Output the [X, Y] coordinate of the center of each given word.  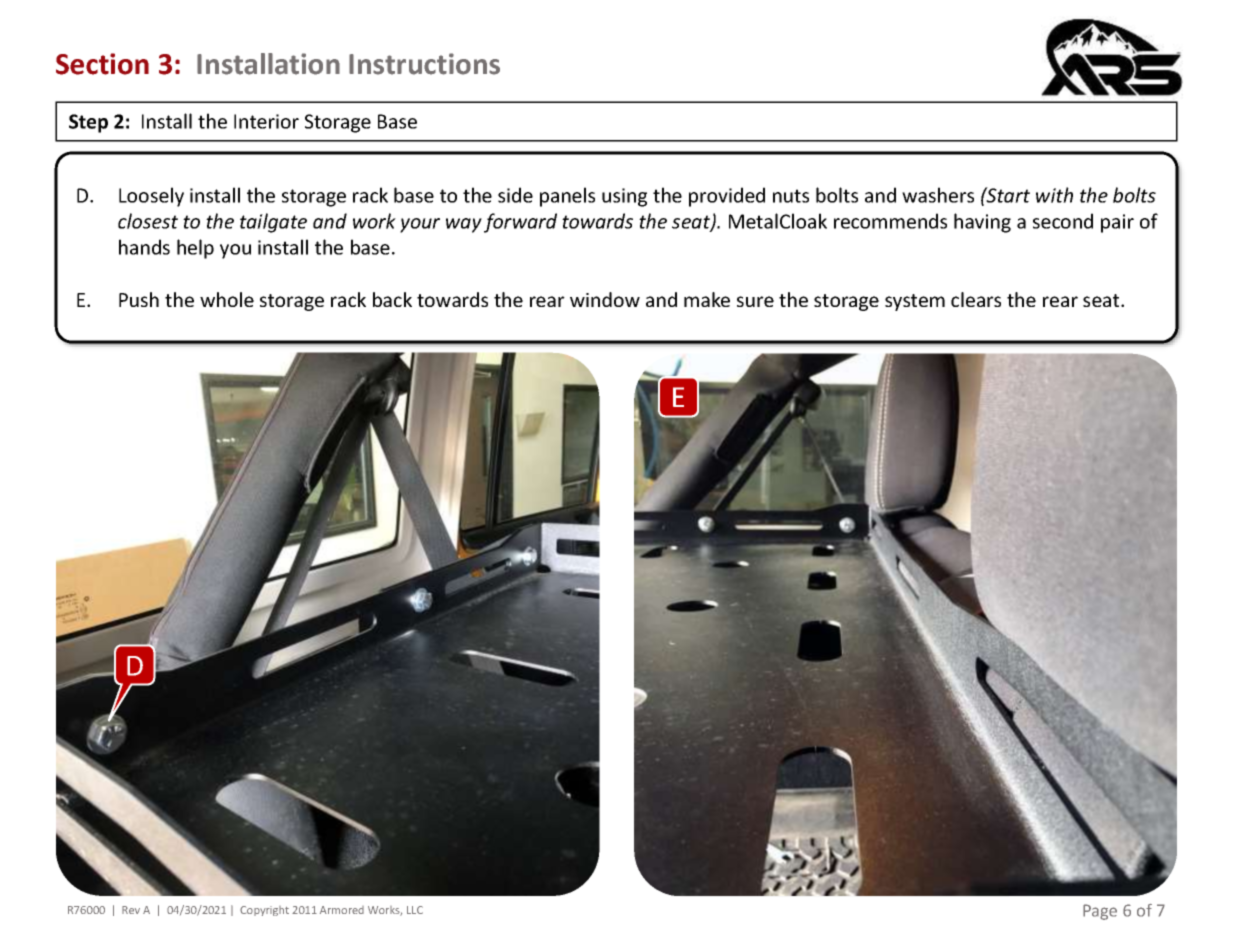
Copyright [264, 911]
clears [976, 299]
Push [139, 299]
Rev [131, 910]
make [707, 299]
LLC [415, 910]
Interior [266, 121]
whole [227, 299]
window [605, 299]
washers [938, 195]
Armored [342, 910]
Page [1100, 912]
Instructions [424, 64]
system [915, 302]
